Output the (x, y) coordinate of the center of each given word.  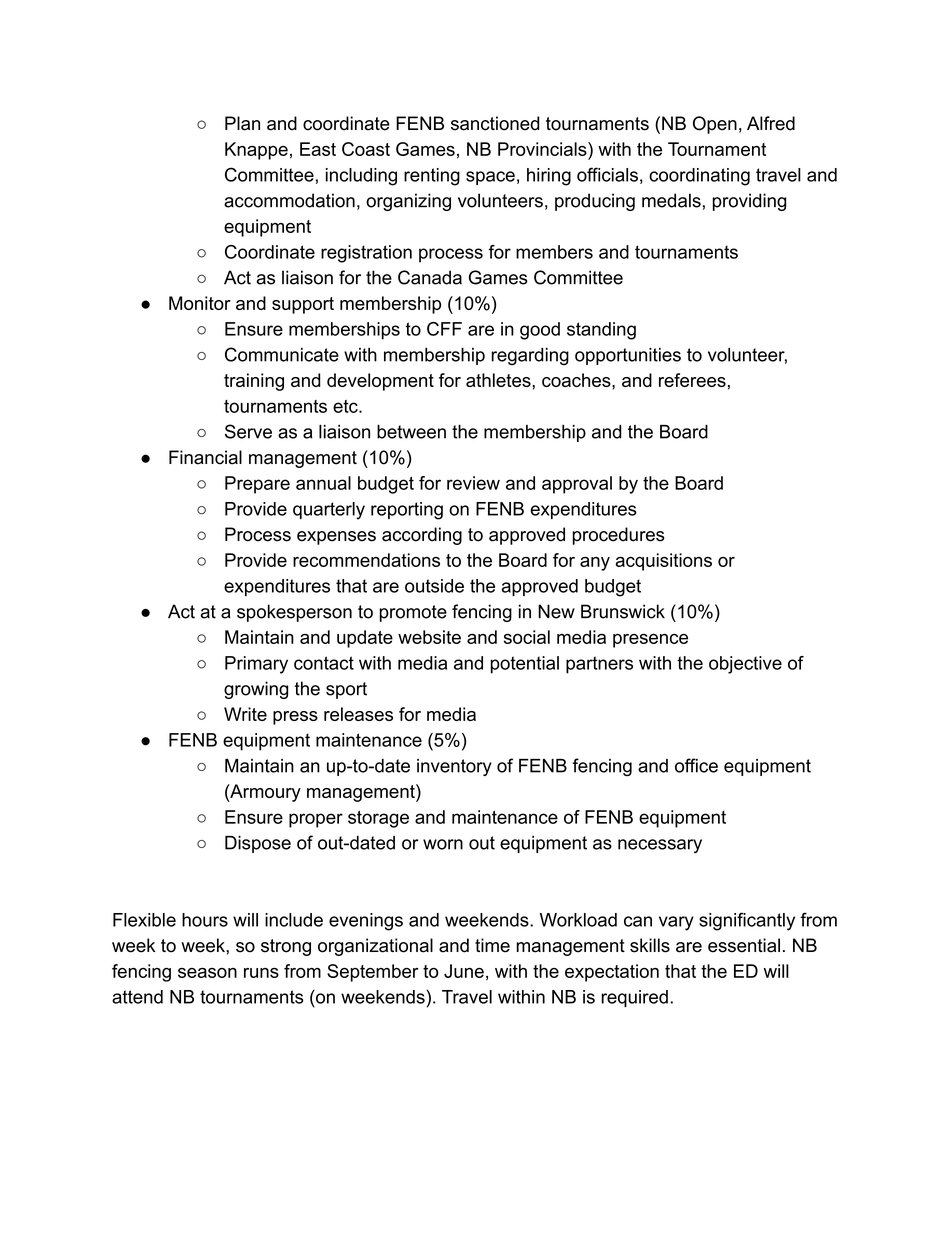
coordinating (699, 177)
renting (432, 177)
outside (434, 586)
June (464, 971)
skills (650, 945)
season (207, 973)
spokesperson (294, 613)
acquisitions (663, 562)
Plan (242, 123)
